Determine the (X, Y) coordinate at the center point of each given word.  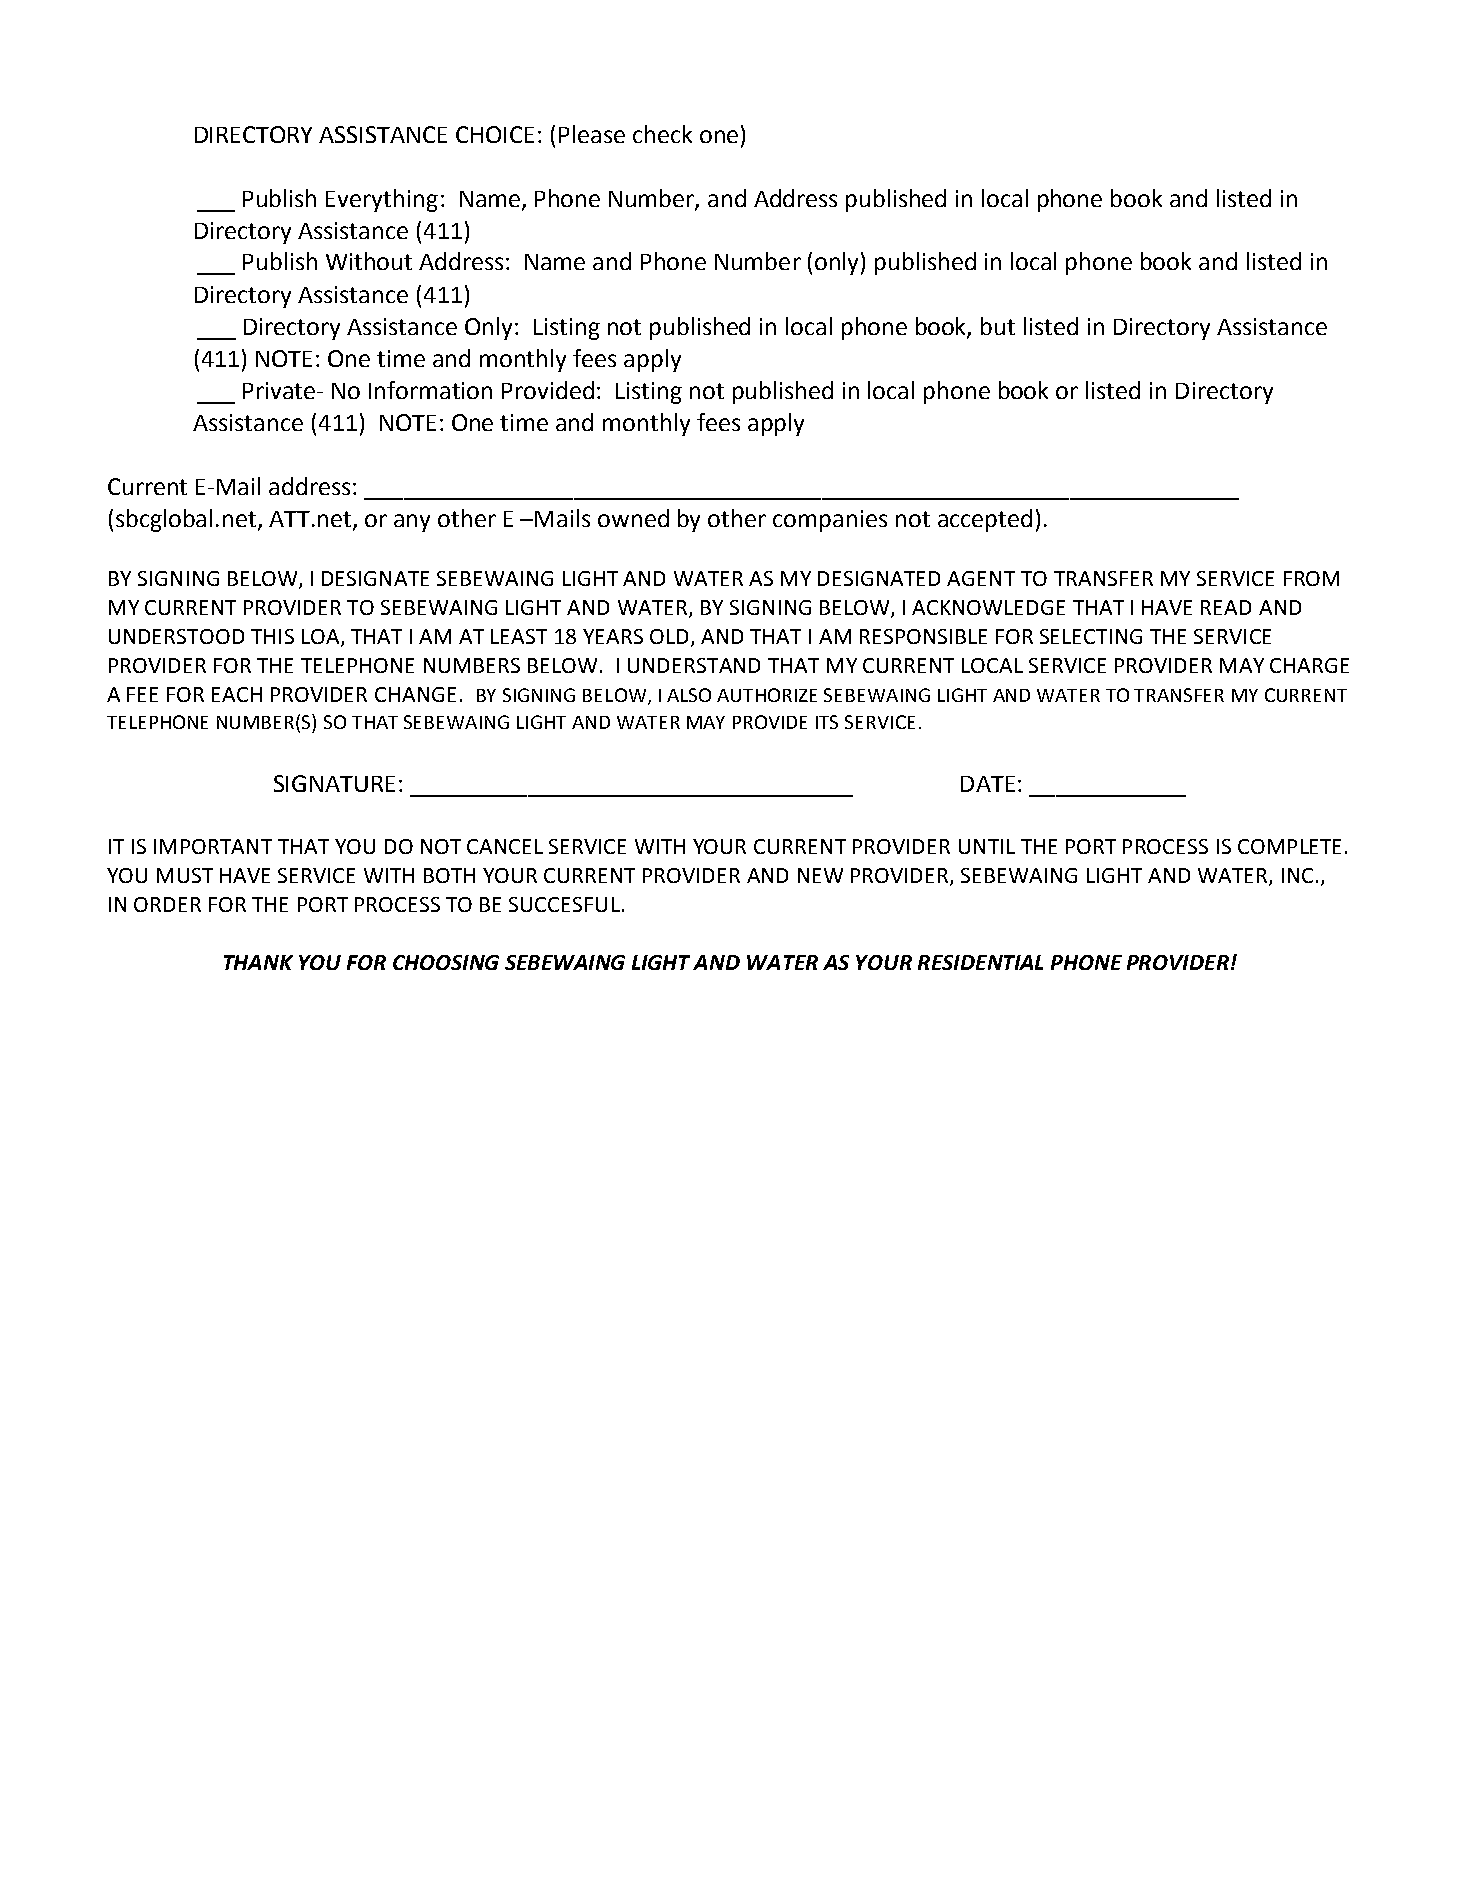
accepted (985, 520)
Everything (382, 200)
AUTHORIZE (767, 695)
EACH (237, 694)
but (998, 326)
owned (633, 518)
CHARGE (1309, 665)
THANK (258, 962)
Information (430, 390)
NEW (820, 875)
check (662, 134)
